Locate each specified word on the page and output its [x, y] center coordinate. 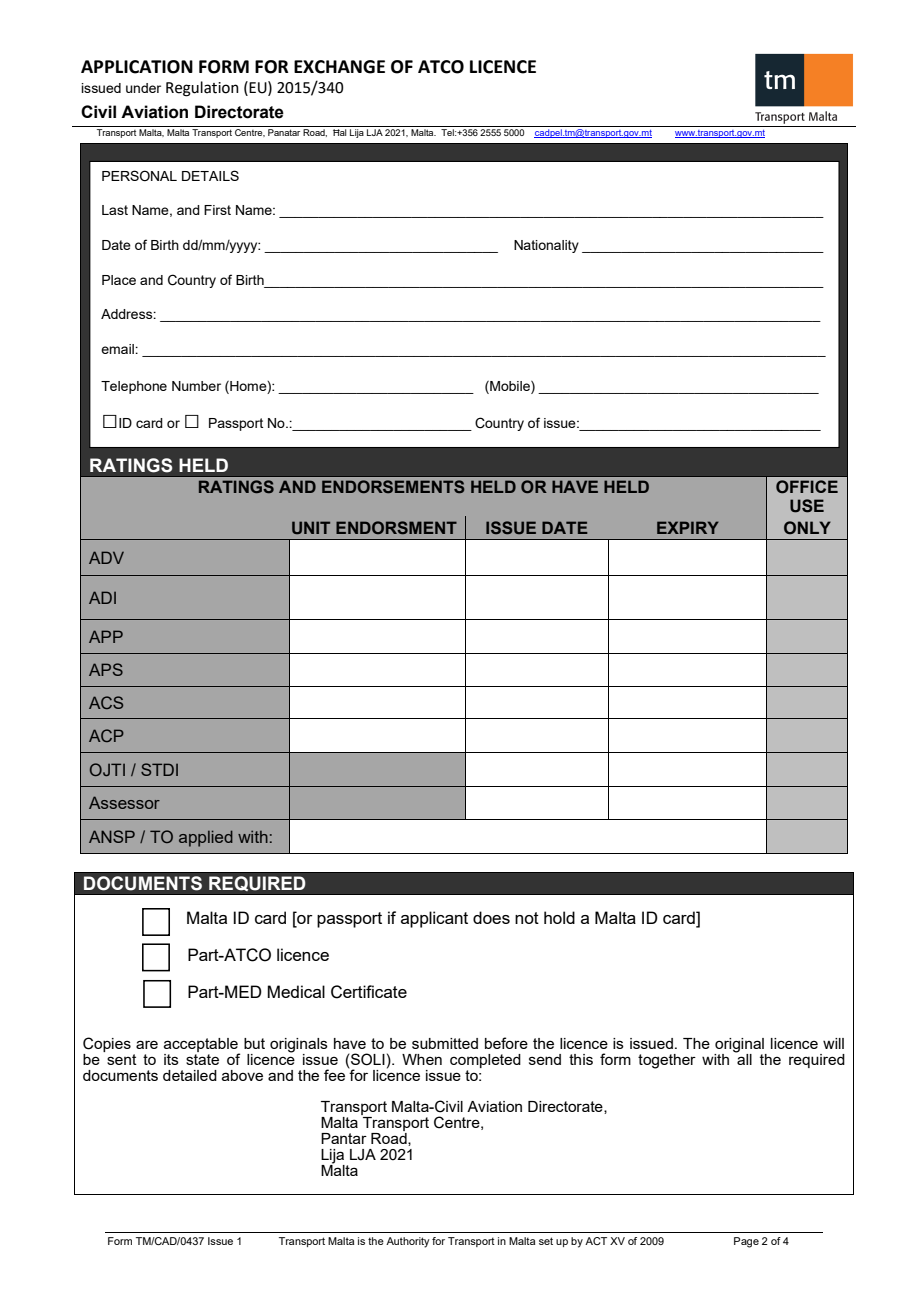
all [743, 1058]
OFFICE [807, 487]
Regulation [202, 89]
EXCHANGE [339, 67]
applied [206, 838]
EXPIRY [688, 527]
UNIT [311, 527]
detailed [190, 1075]
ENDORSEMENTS [393, 486]
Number [196, 386]
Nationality [546, 246]
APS [106, 669]
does [491, 917]
